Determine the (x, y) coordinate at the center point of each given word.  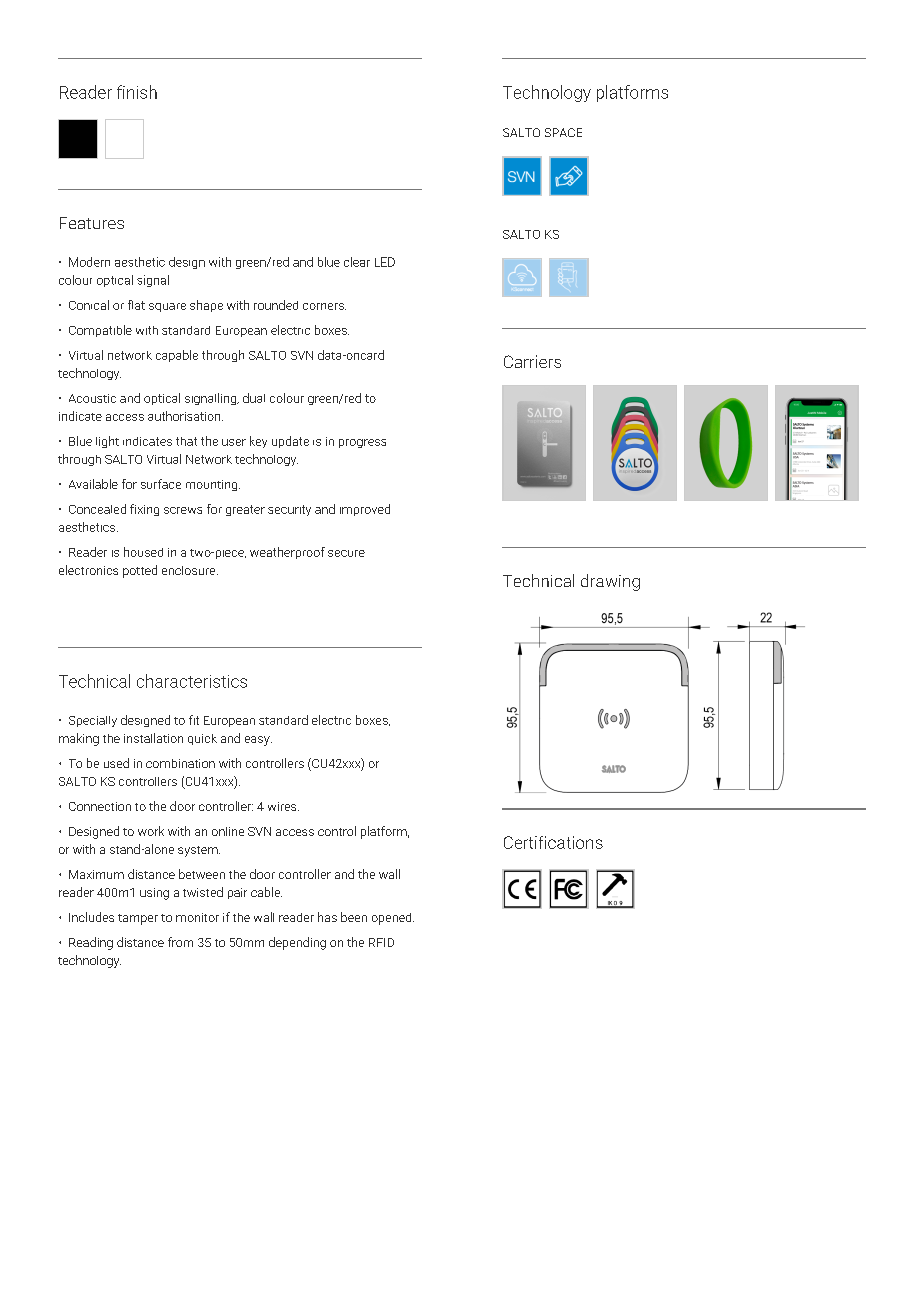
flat (136, 305)
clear (357, 262)
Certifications (553, 842)
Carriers (532, 361)
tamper (138, 919)
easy (258, 741)
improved (365, 510)
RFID (381, 942)
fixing (144, 510)
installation (153, 738)
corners (324, 306)
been (354, 917)
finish (137, 92)
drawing (610, 582)
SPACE (563, 132)
